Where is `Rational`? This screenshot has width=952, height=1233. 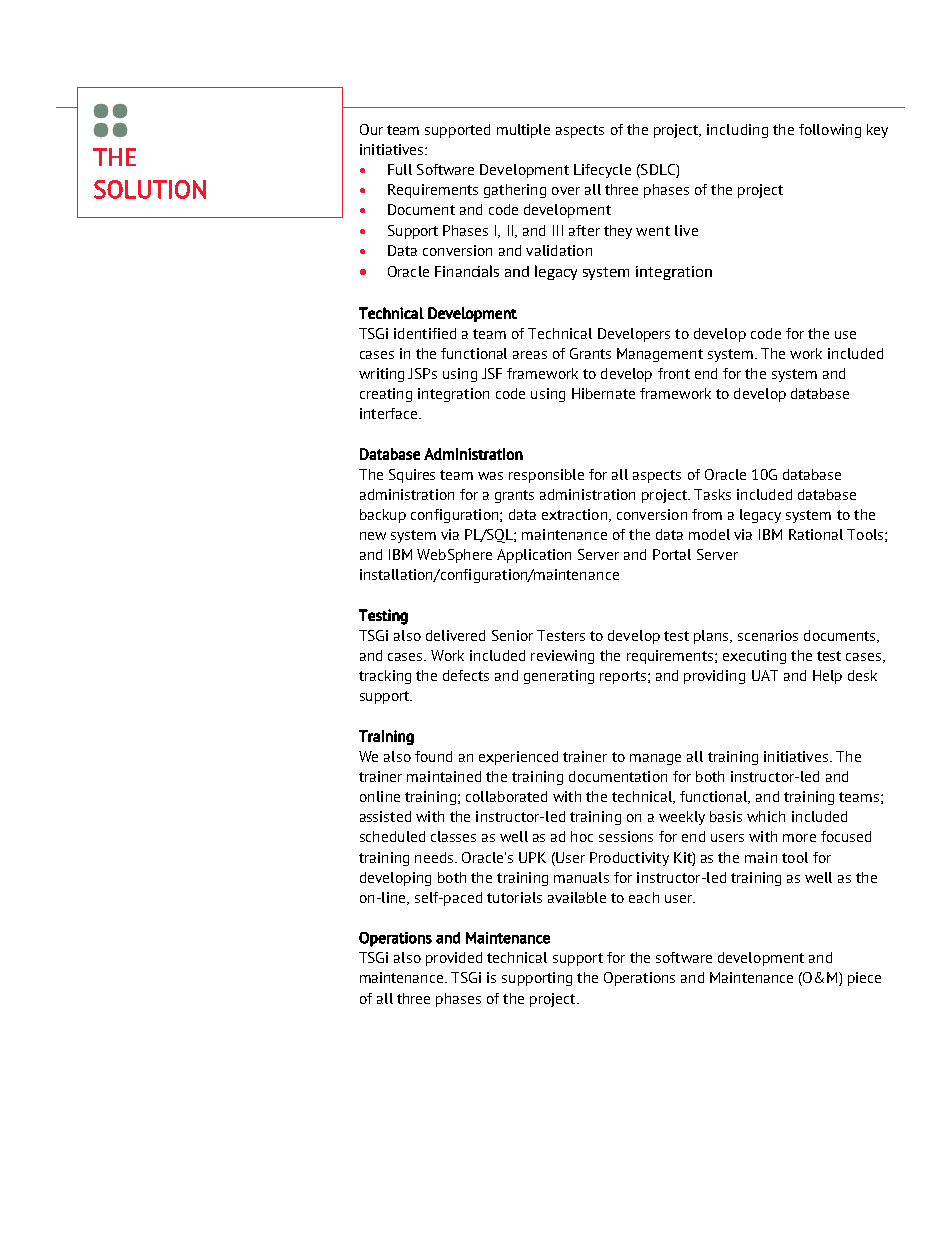
Rational is located at coordinates (816, 534).
